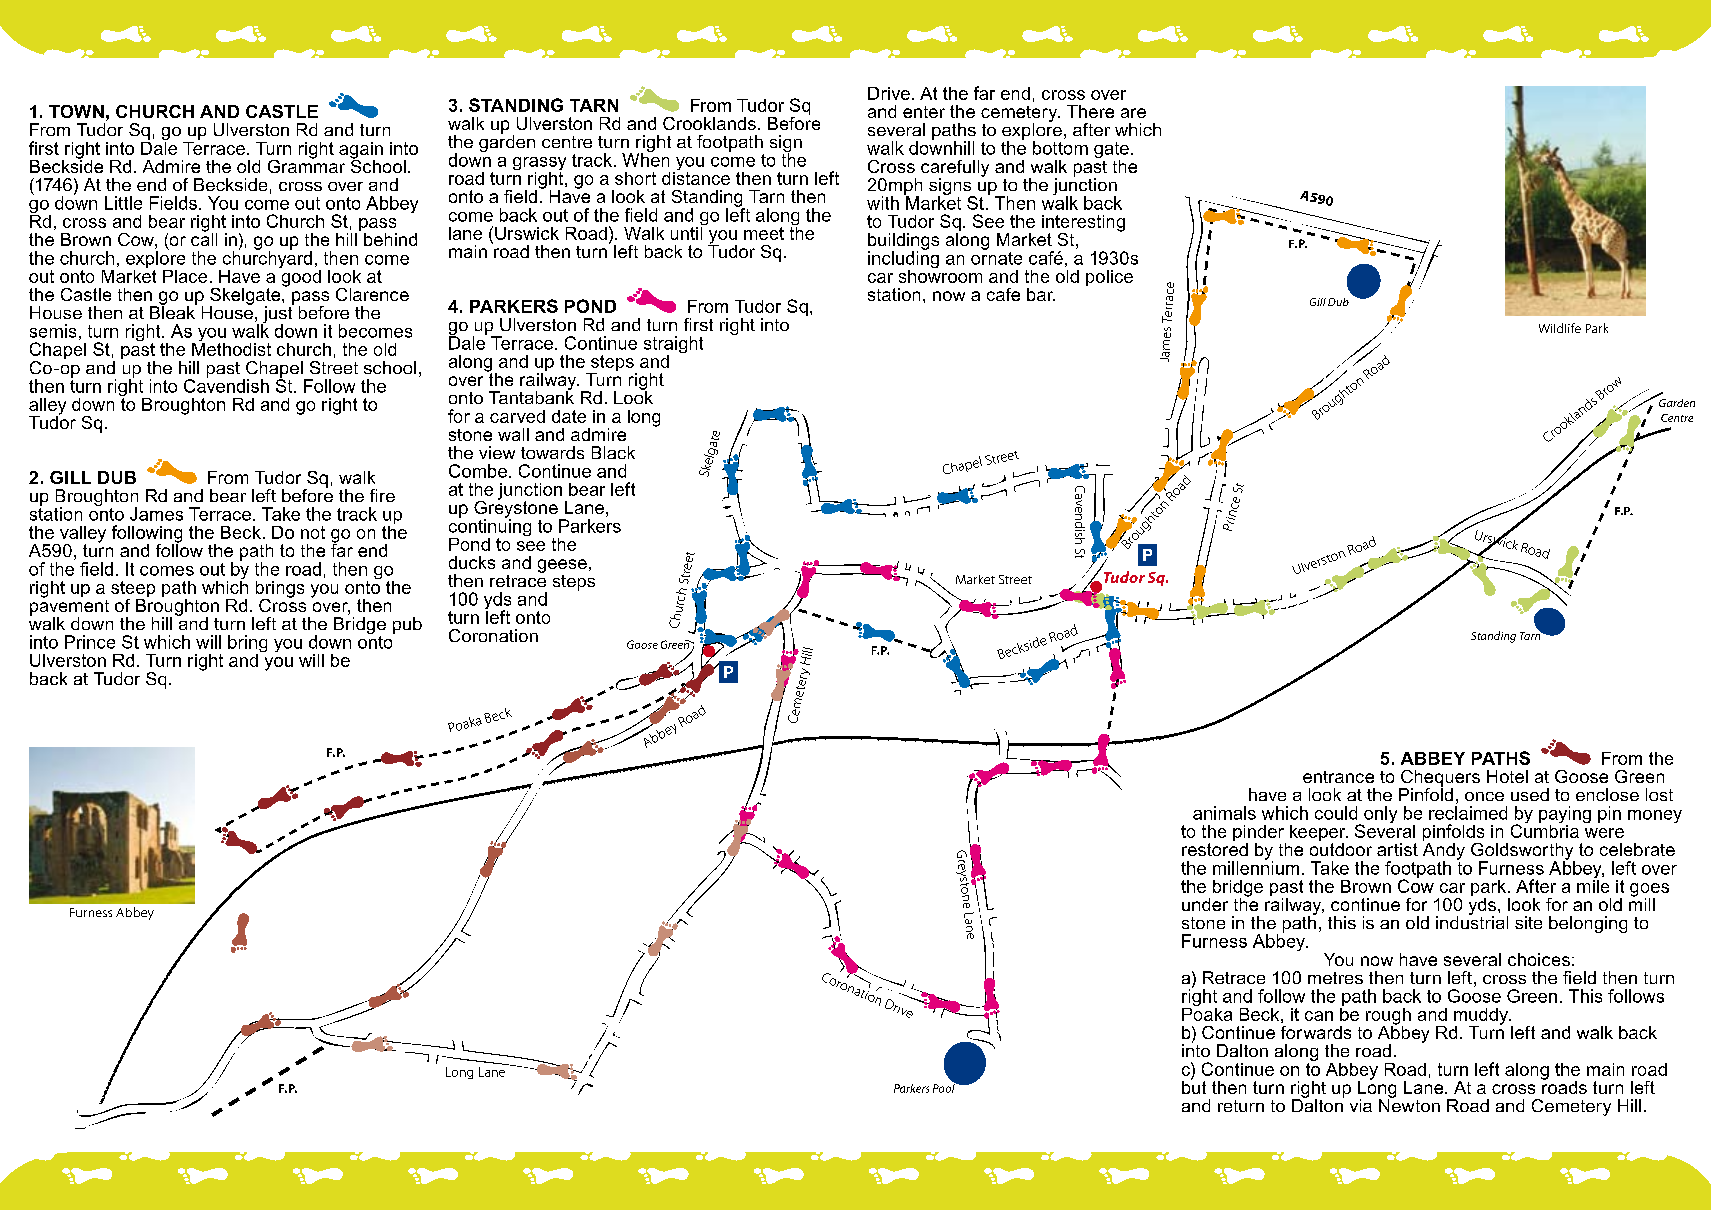 The width and height of the screenshot is (1711, 1210). Describe the element at coordinates (924, 112) in the screenshot. I see `enter` at that location.
